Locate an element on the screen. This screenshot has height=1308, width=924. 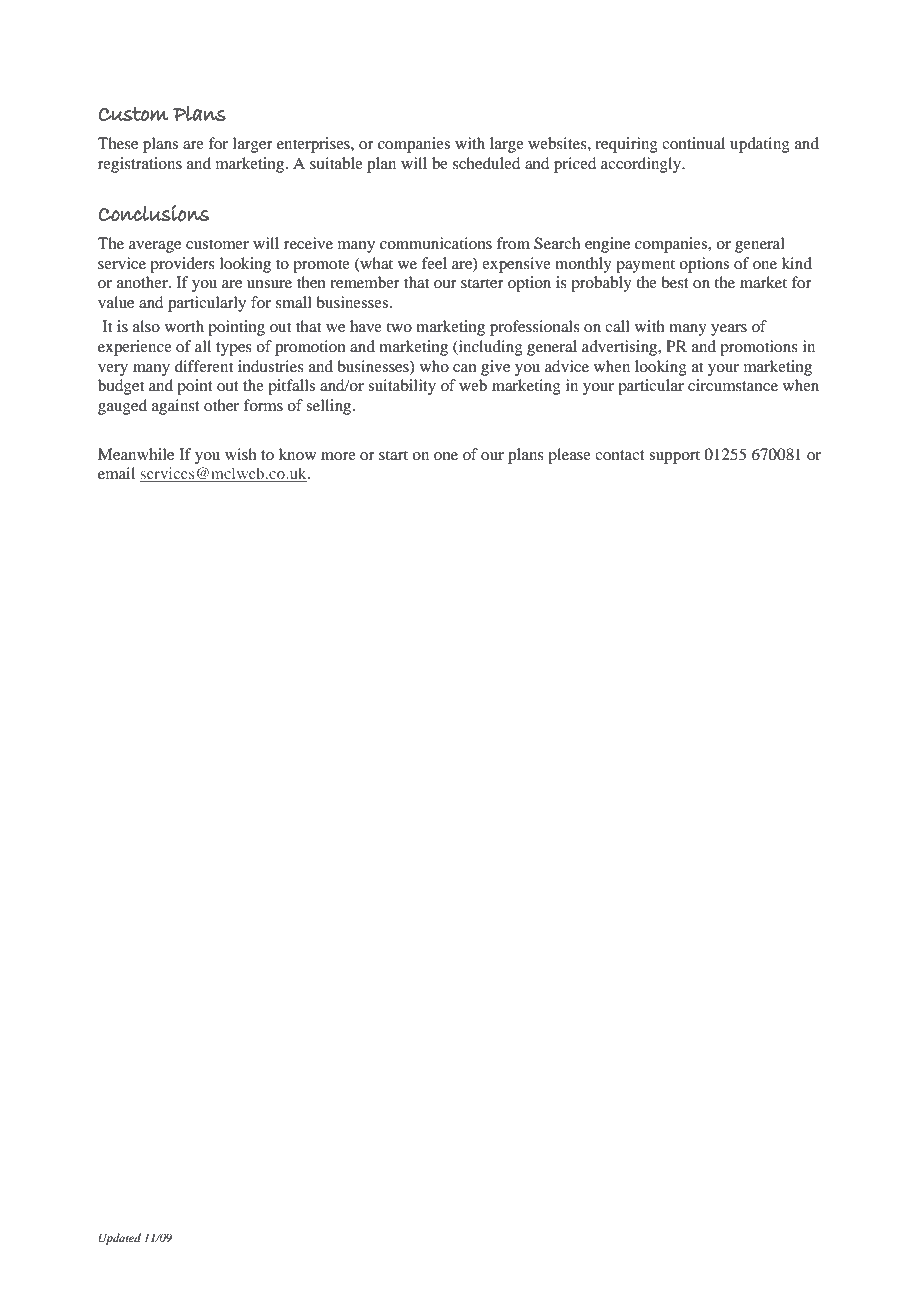
know is located at coordinates (297, 454).
